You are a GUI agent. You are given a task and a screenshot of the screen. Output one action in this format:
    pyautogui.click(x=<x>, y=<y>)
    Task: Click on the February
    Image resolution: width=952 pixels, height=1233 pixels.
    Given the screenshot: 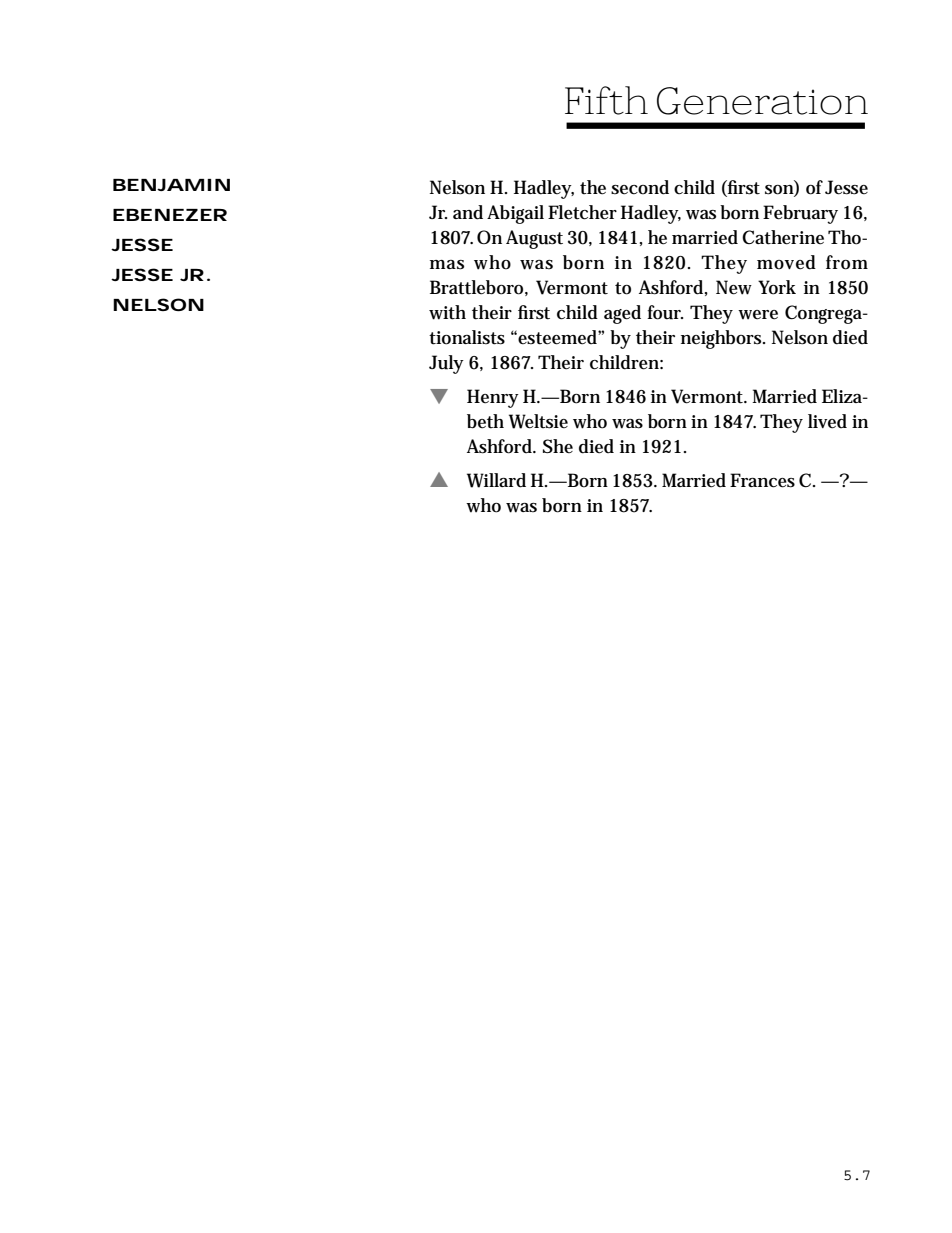 What is the action you would take?
    pyautogui.click(x=800, y=214)
